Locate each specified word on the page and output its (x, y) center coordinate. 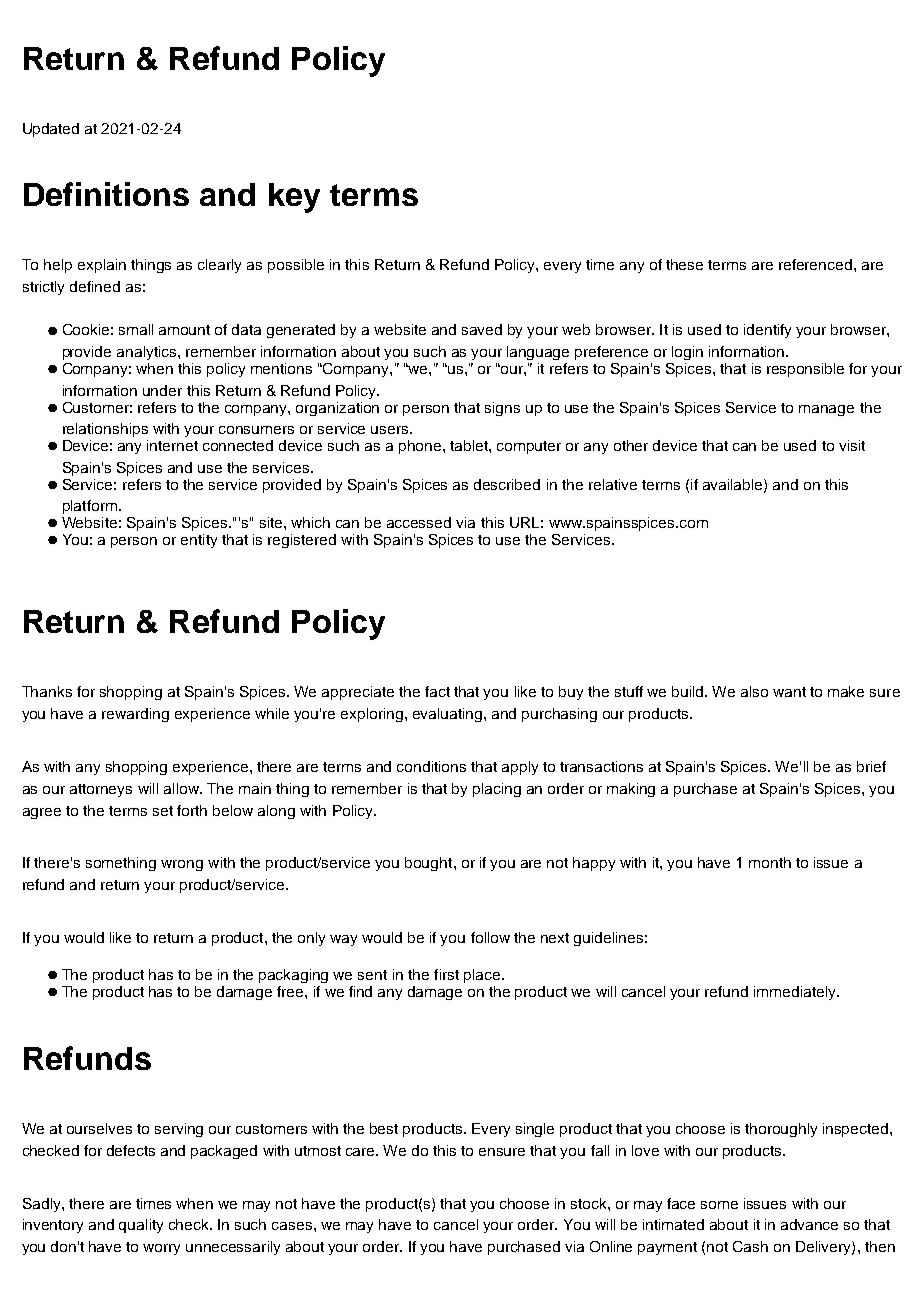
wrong (182, 865)
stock (590, 1203)
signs (502, 409)
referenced (815, 264)
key (294, 198)
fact (437, 691)
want (789, 692)
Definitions (106, 194)
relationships (105, 430)
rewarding (135, 715)
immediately (796, 993)
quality (141, 1226)
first (446, 974)
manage (826, 410)
